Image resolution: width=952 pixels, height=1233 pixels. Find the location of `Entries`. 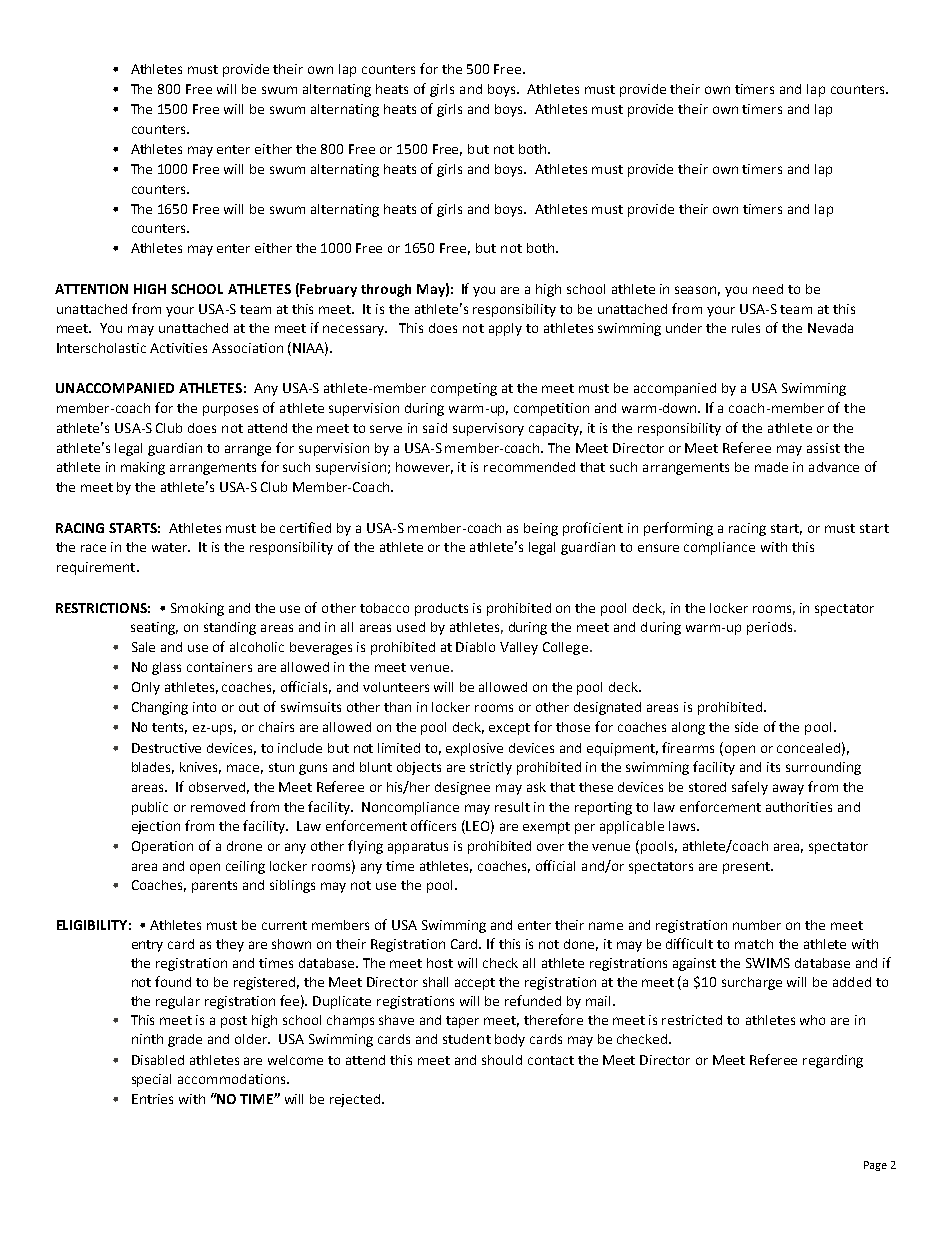

Entries is located at coordinates (152, 1099).
